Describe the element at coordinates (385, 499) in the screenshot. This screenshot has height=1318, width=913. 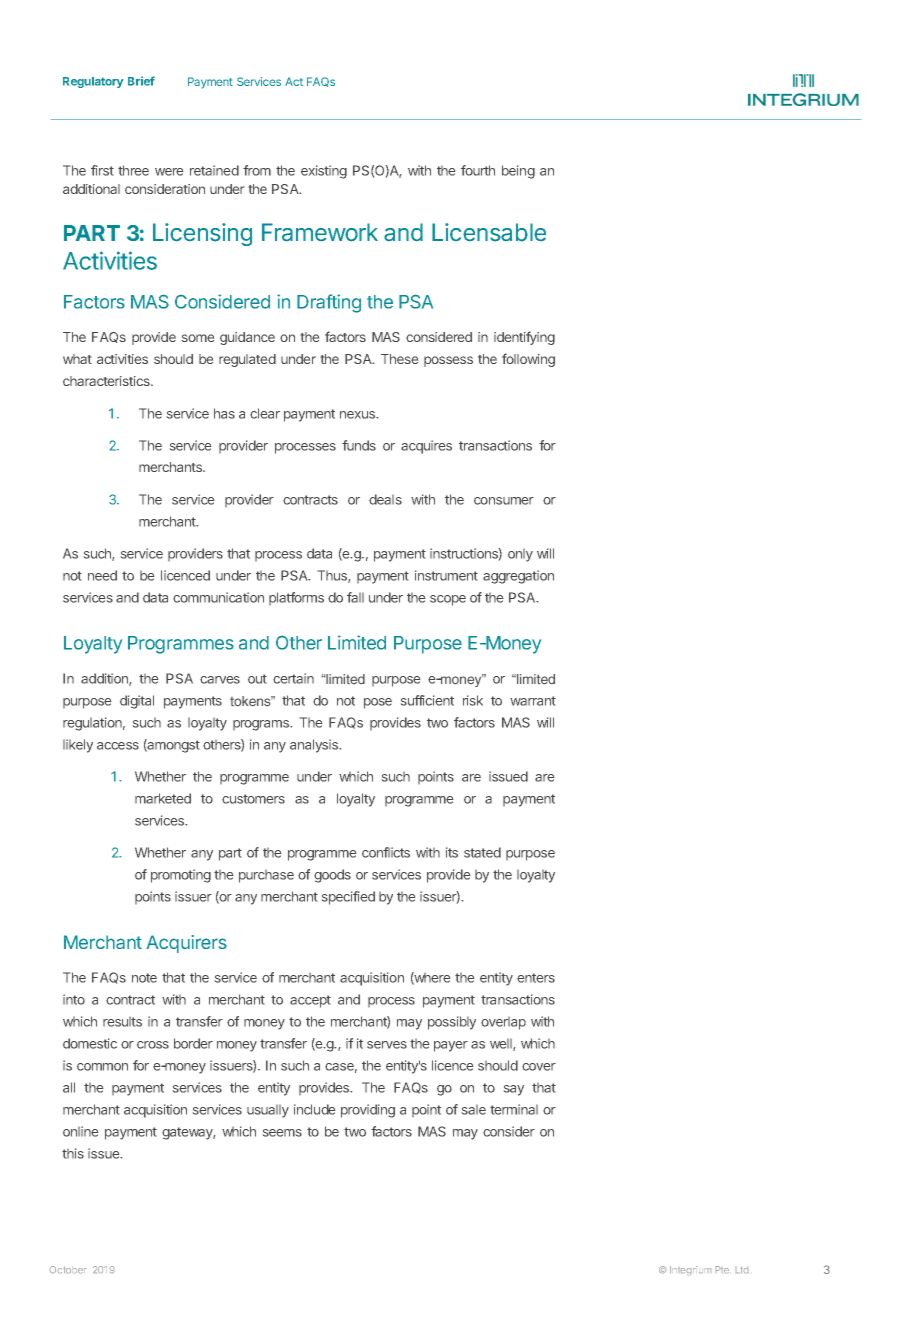
I see `deals` at that location.
